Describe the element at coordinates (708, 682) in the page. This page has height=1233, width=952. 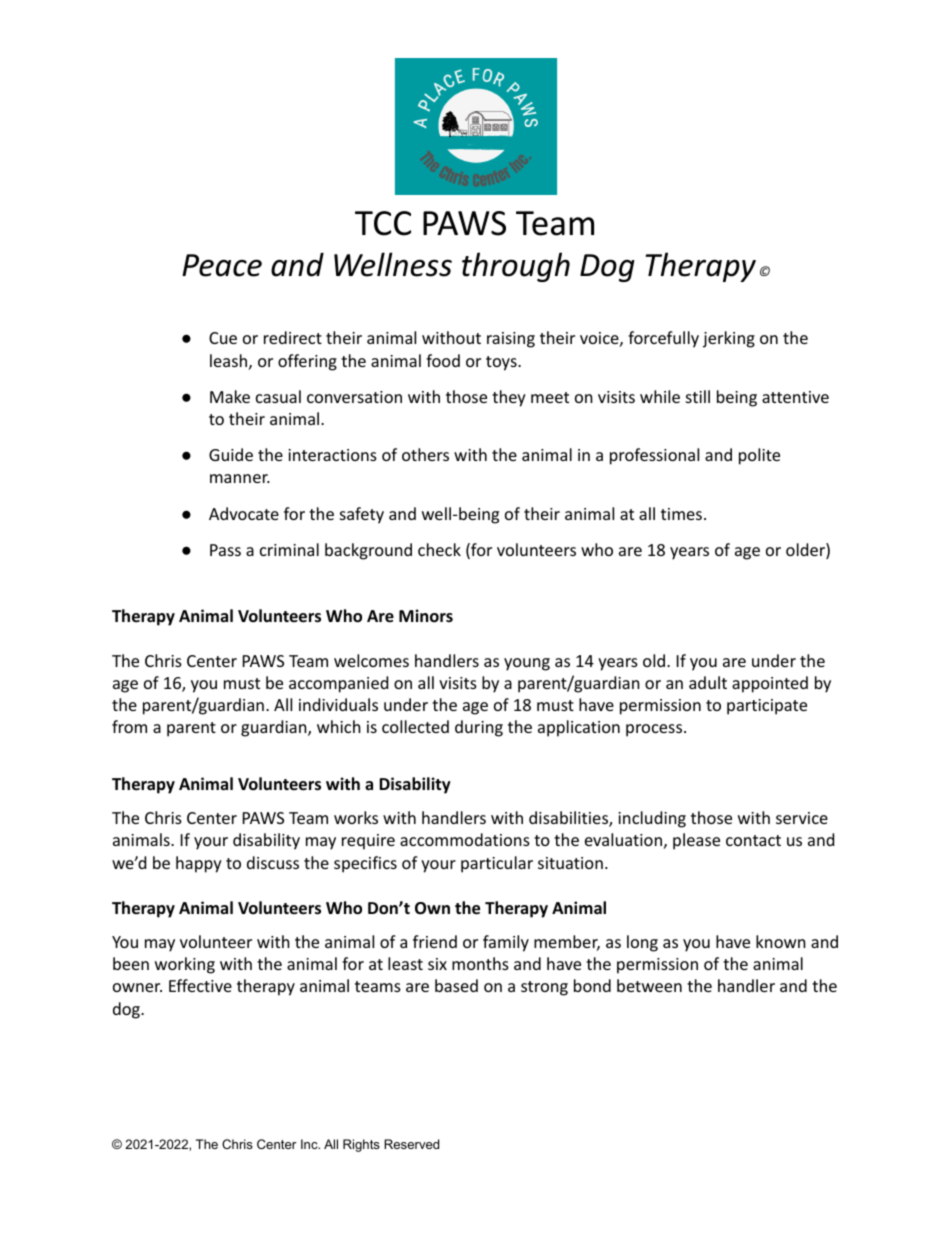
I see `adult` at that location.
